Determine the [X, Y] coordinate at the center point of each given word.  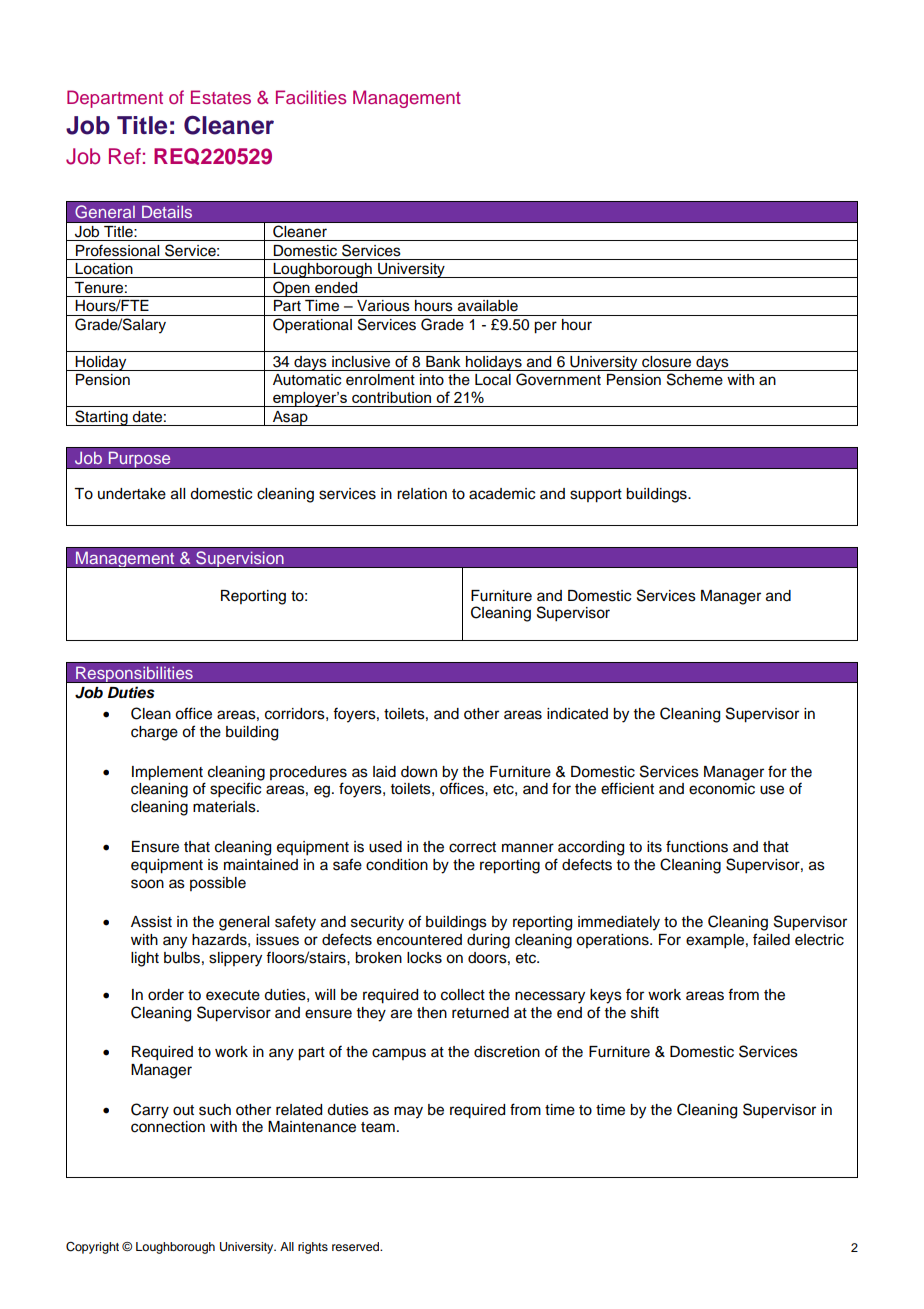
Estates [221, 97]
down [419, 772]
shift [645, 1012]
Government [558, 379]
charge [154, 733]
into [432, 380]
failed [771, 939]
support [596, 496]
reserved [357, 1246]
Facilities [311, 97]
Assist [151, 922]
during [488, 941]
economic [722, 789]
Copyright [92, 1248]
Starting [101, 418]
